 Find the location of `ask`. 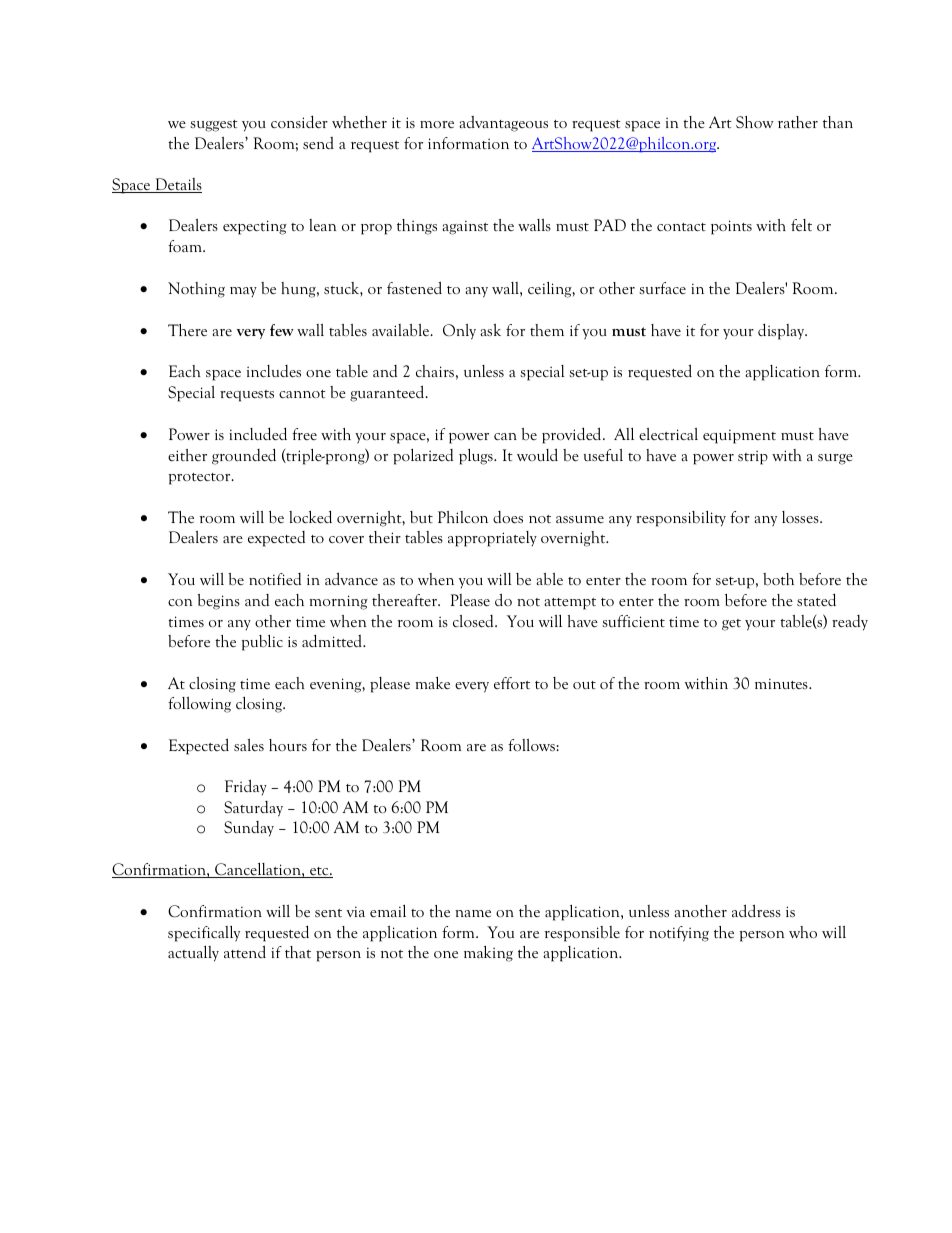

ask is located at coordinates (490, 330).
